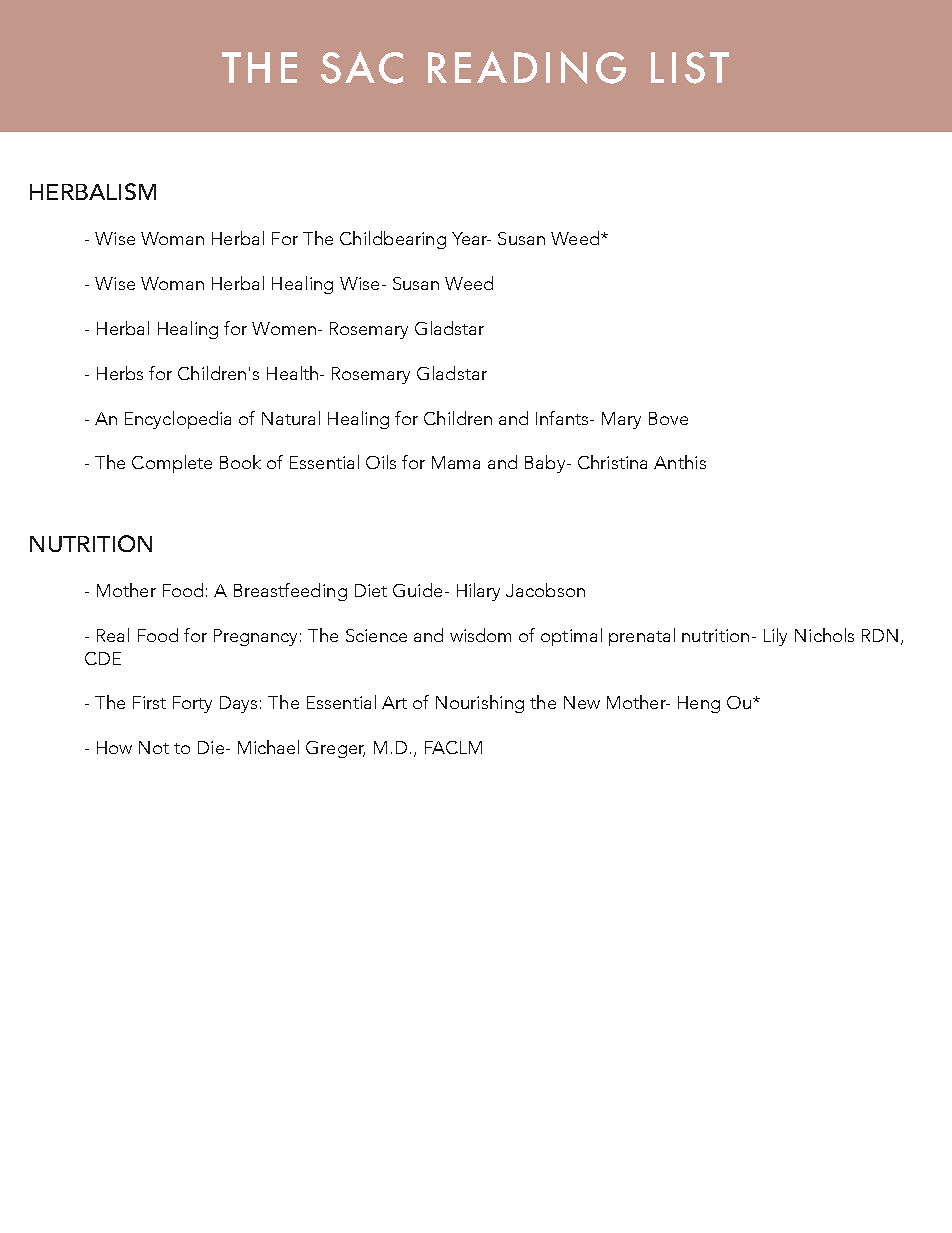  I want to click on Mama, so click(456, 462).
